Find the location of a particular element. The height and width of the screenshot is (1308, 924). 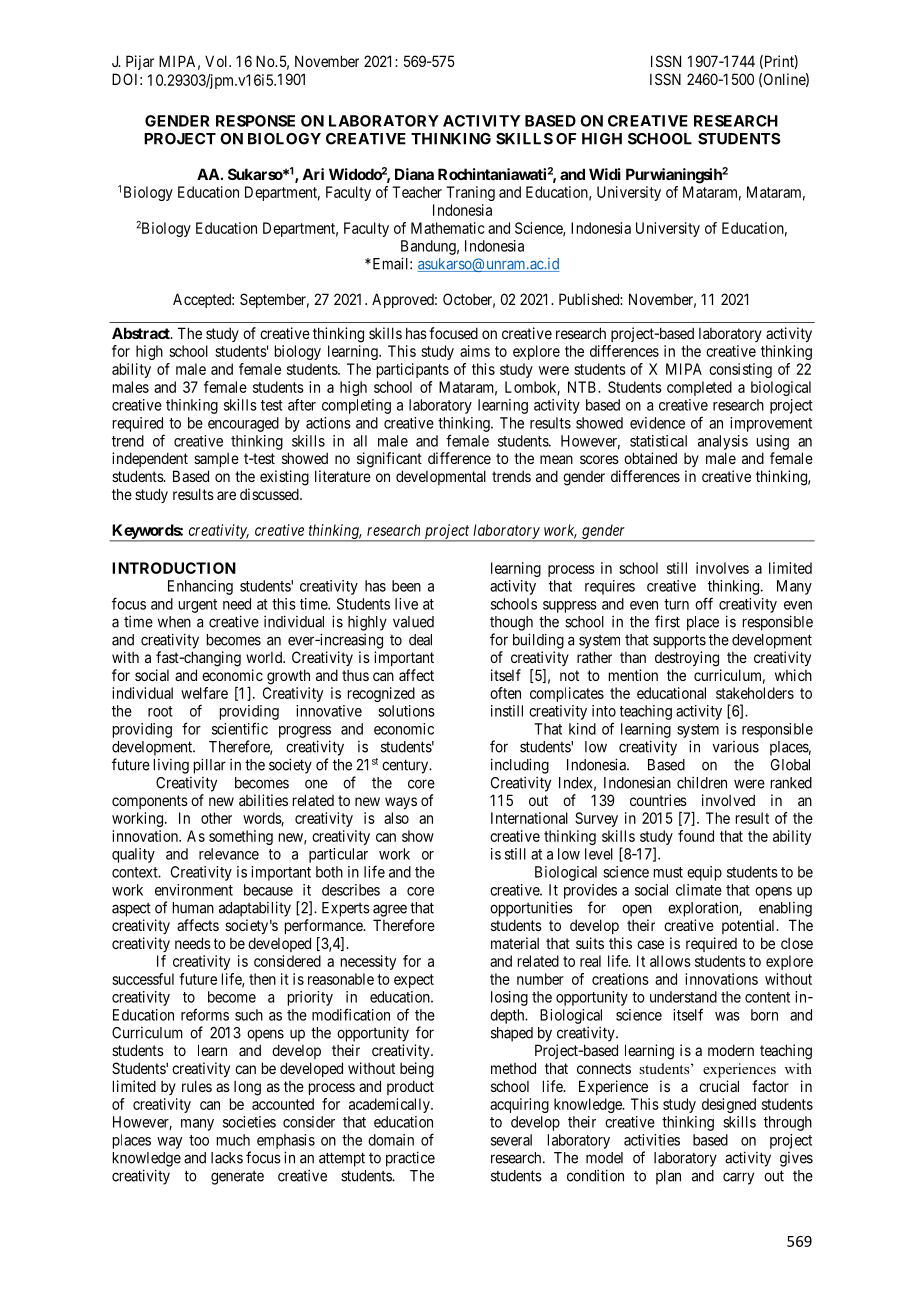

completed is located at coordinates (699, 388).
